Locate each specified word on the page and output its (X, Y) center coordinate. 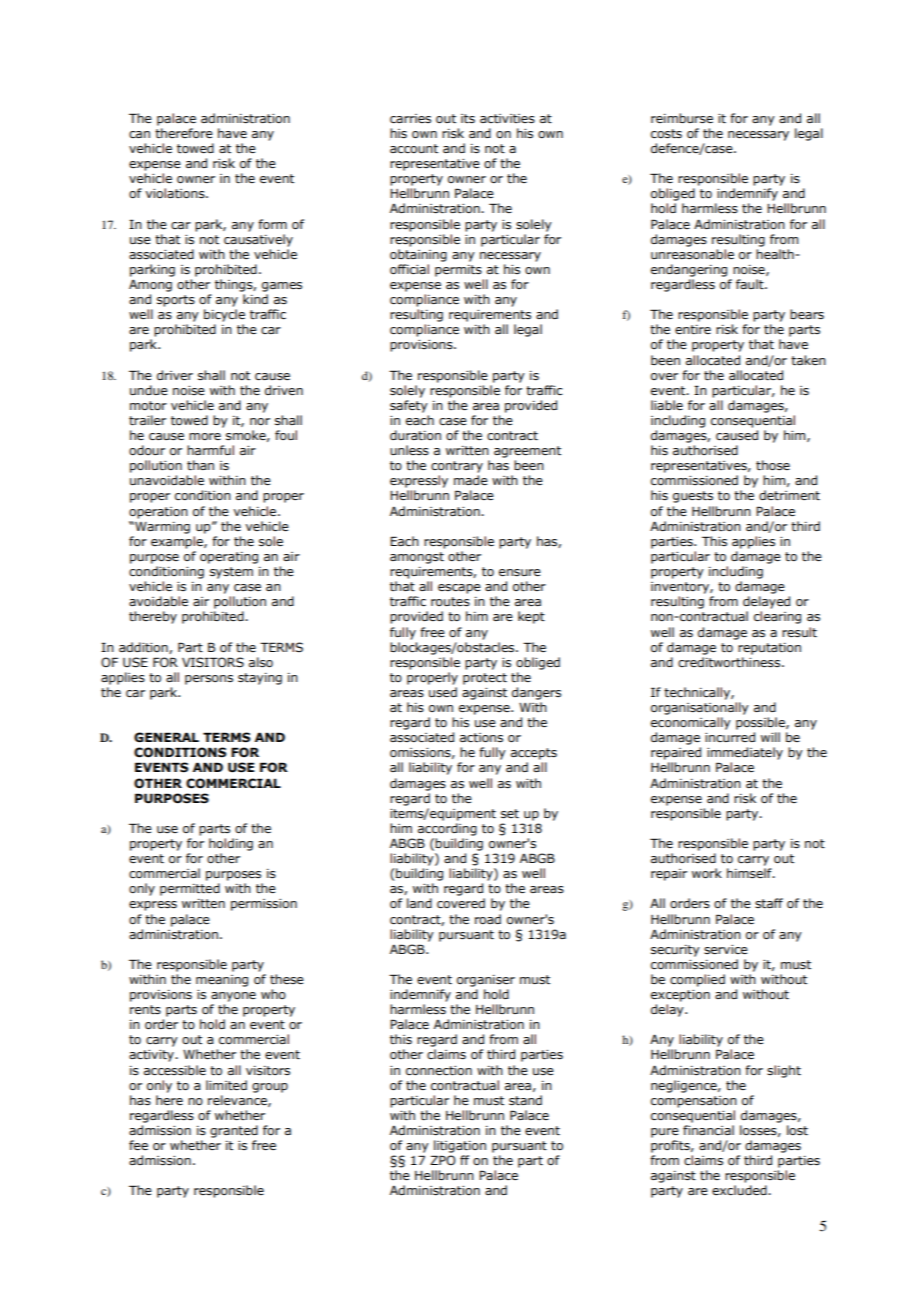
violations (176, 193)
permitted (190, 889)
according (447, 829)
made (471, 480)
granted (234, 1131)
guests (693, 497)
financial (708, 1130)
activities (507, 119)
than (200, 465)
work (707, 873)
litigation (460, 1146)
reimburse (682, 118)
